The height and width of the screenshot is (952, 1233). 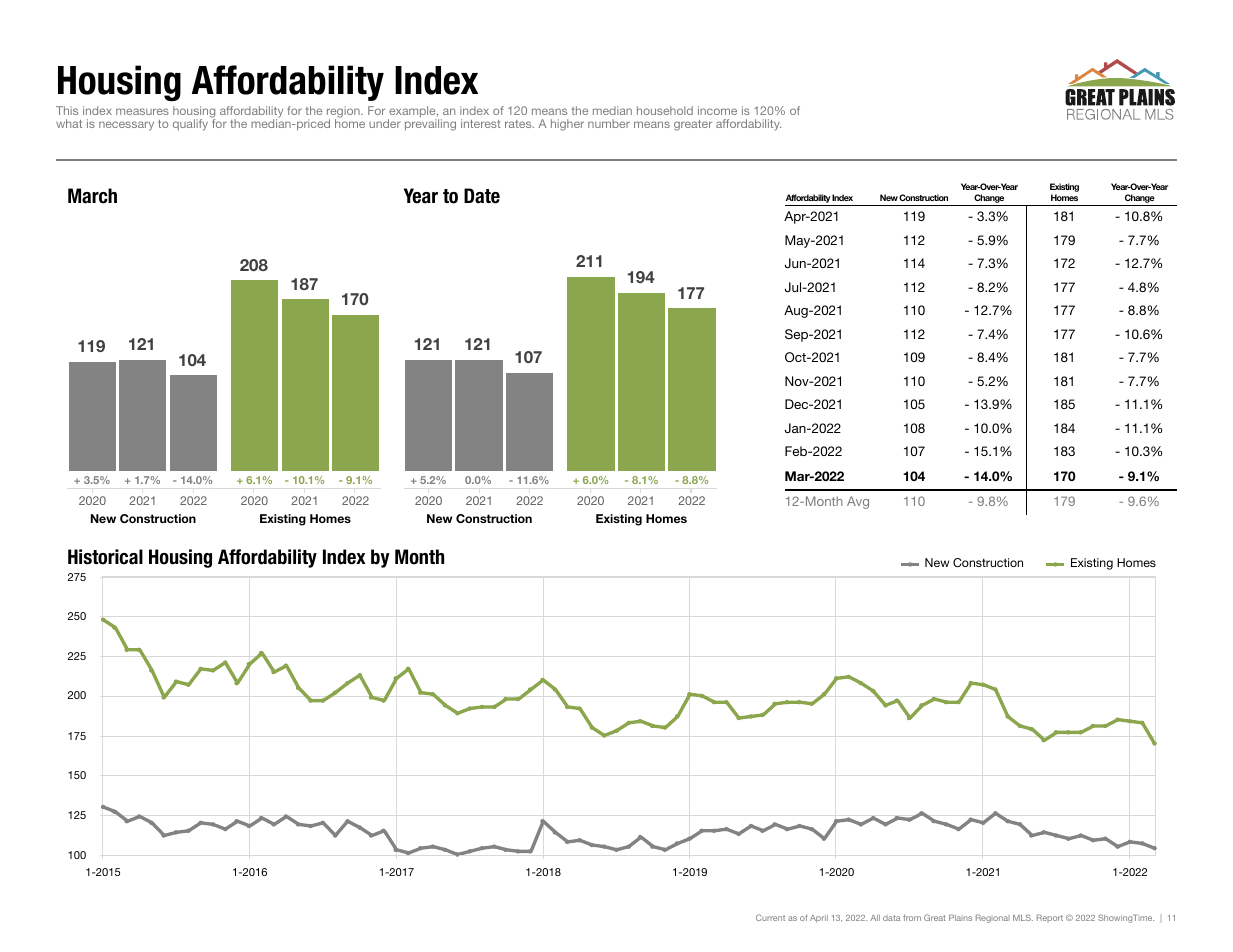 I want to click on higher, so click(x=567, y=125).
